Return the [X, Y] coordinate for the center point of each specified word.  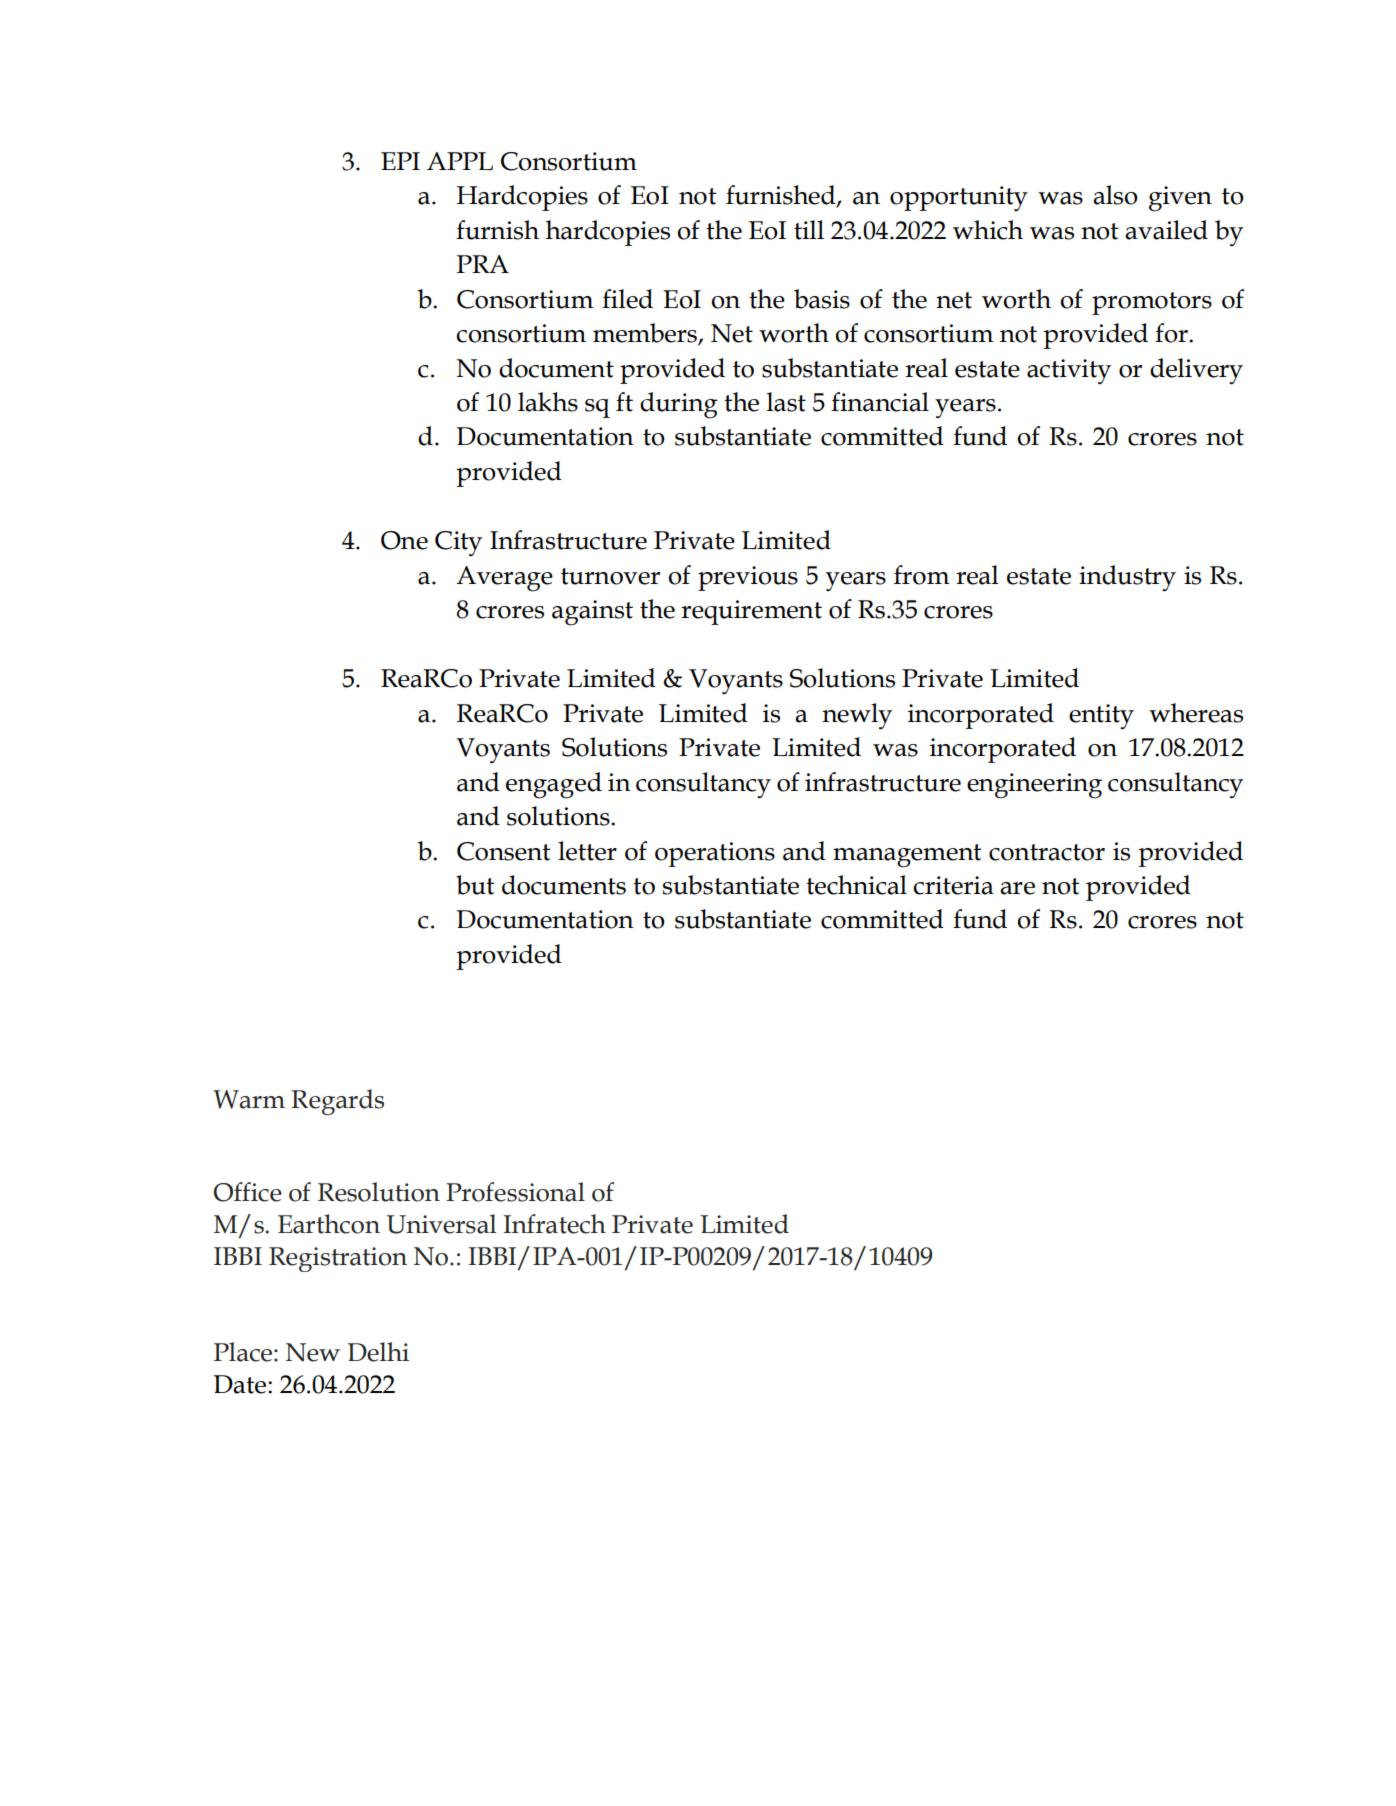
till [809, 230]
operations [715, 854]
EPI [400, 161]
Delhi [378, 1352]
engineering [1034, 786]
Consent [503, 851]
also [1115, 195]
